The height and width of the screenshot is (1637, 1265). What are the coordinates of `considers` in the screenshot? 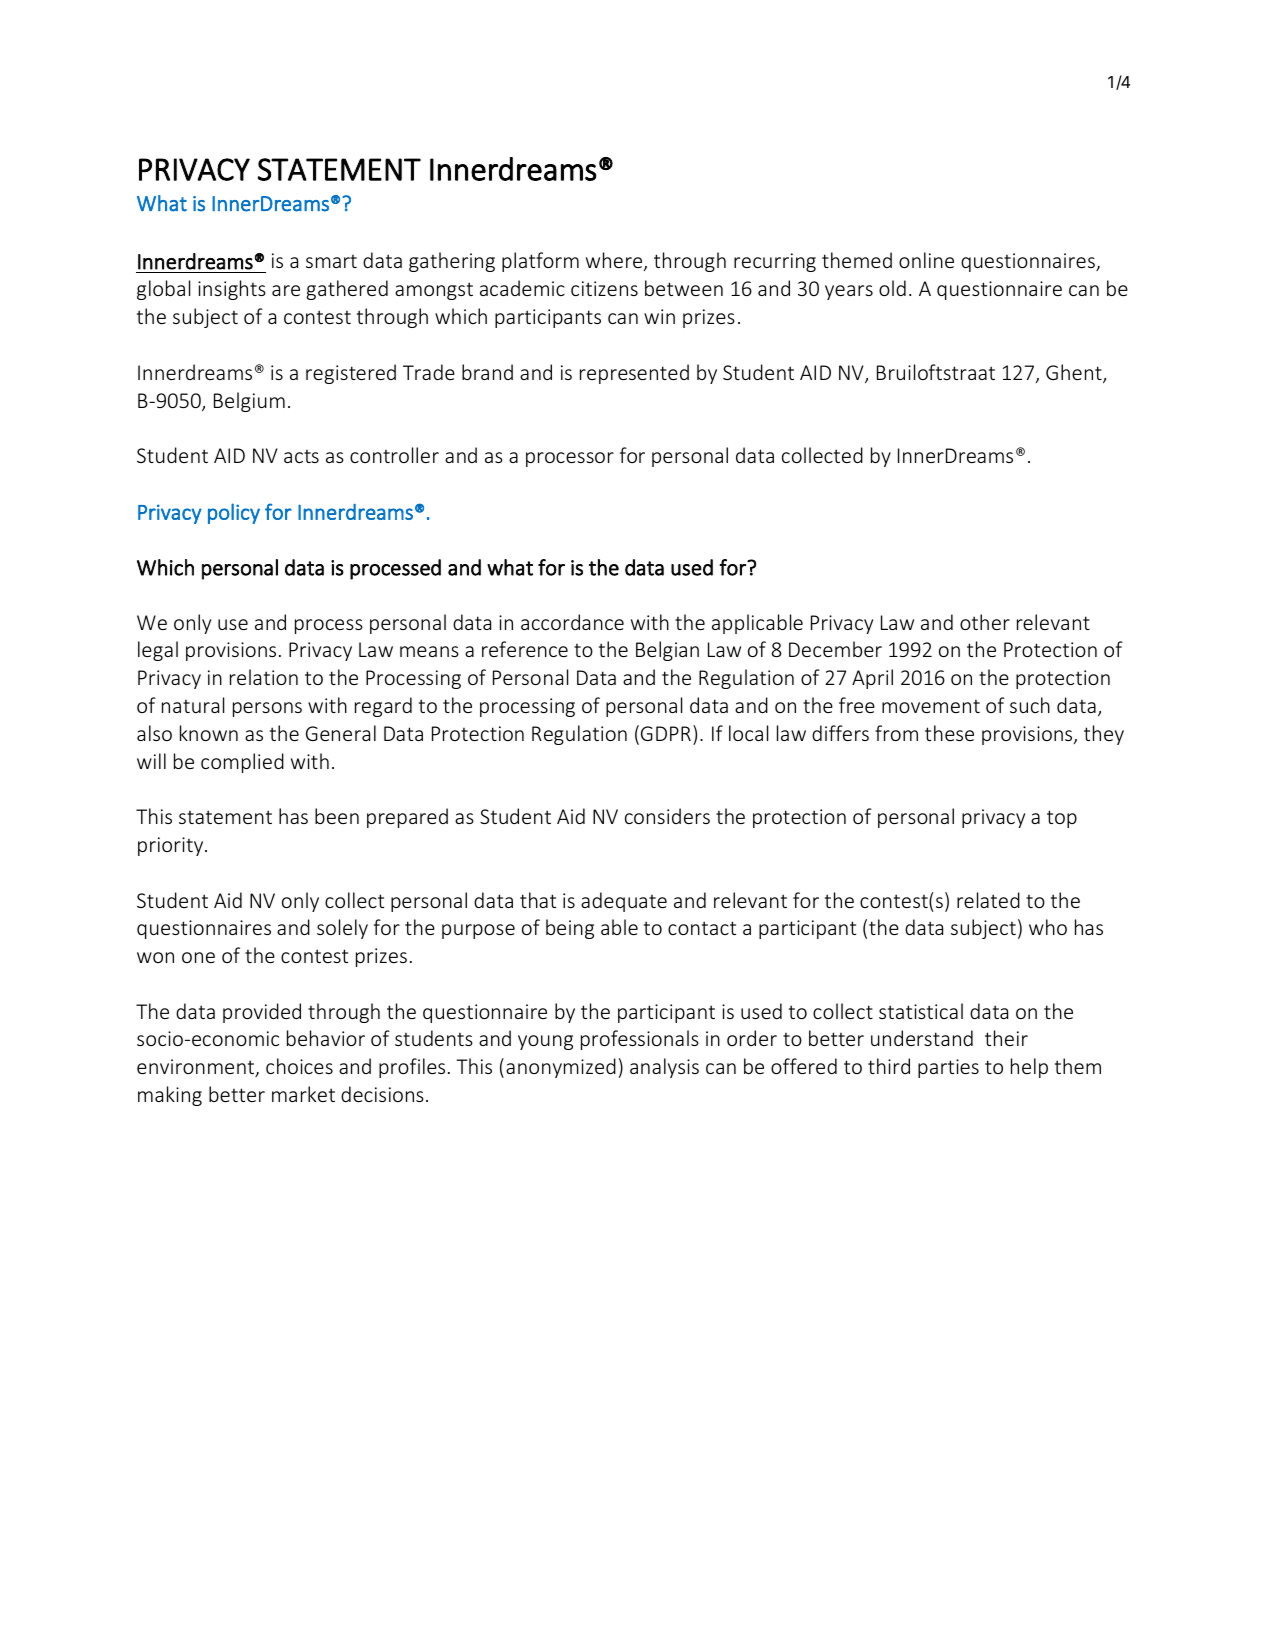 It's located at (667, 816).
